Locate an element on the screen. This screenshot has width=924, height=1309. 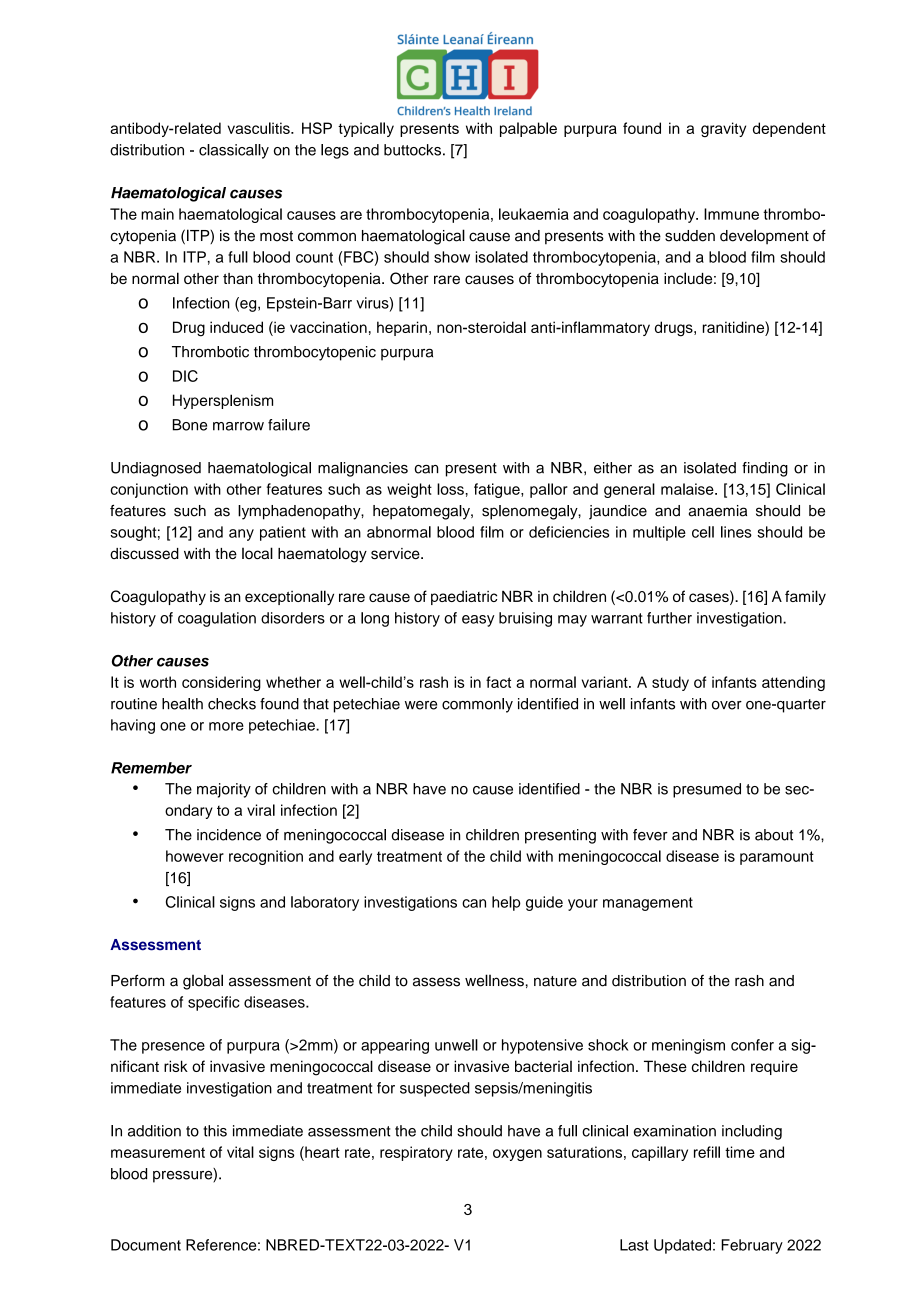
gravity is located at coordinates (723, 129).
